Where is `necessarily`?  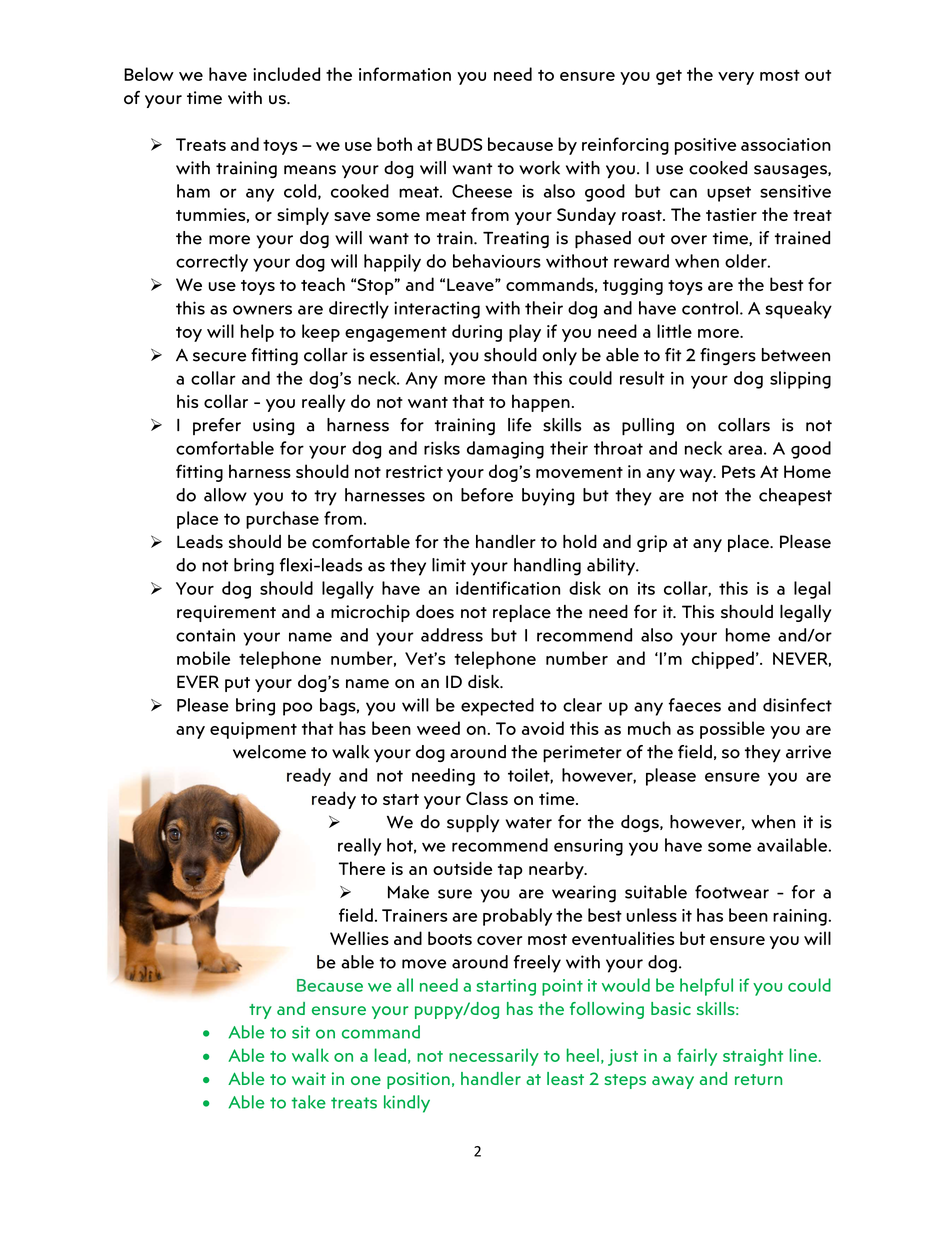
necessarily is located at coordinates (494, 1057).
